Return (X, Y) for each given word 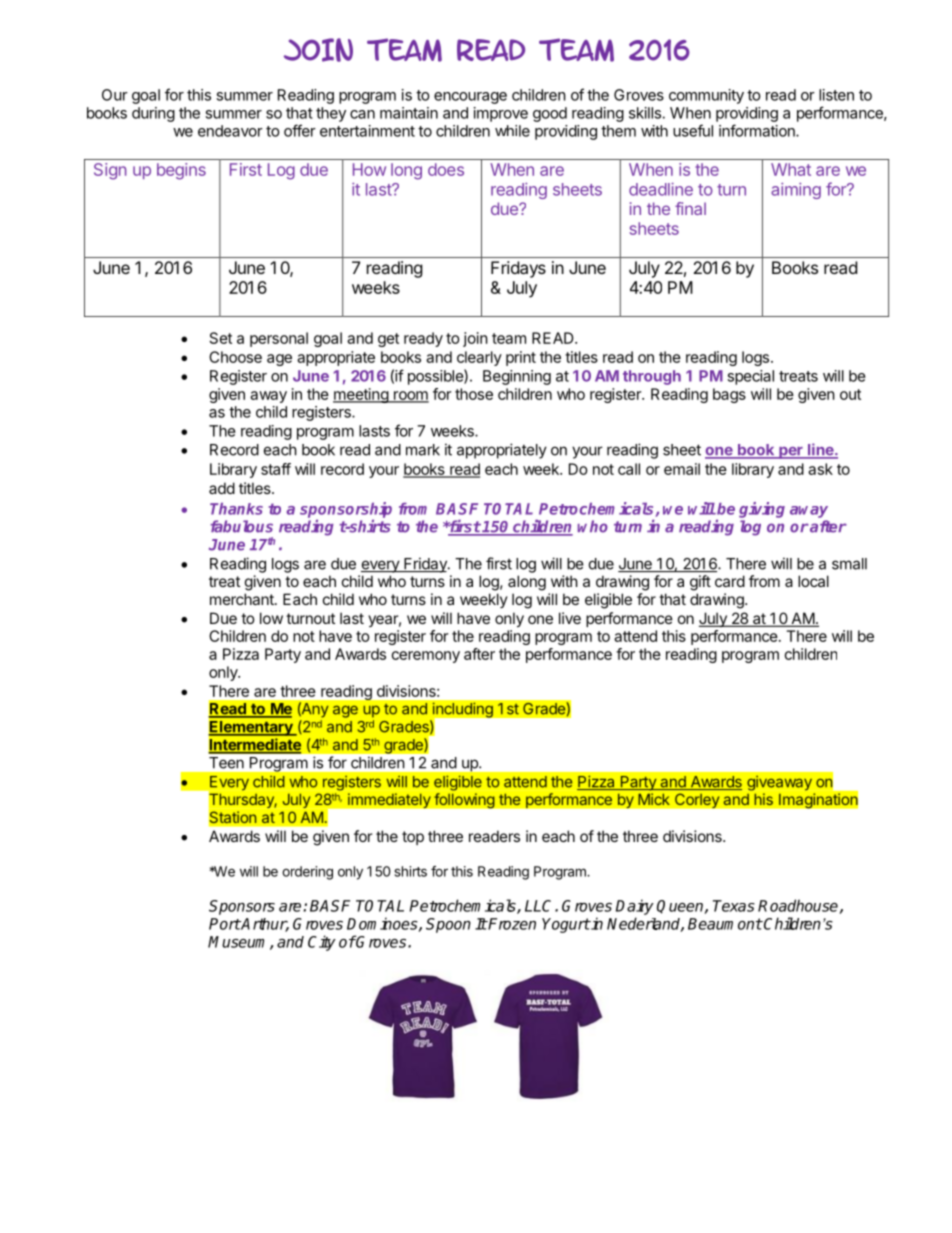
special (750, 377)
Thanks (236, 509)
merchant (243, 599)
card (730, 581)
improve (501, 114)
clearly (479, 358)
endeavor (230, 131)
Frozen (511, 924)
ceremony (426, 657)
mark (423, 450)
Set (221, 338)
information (758, 130)
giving (762, 510)
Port (225, 924)
